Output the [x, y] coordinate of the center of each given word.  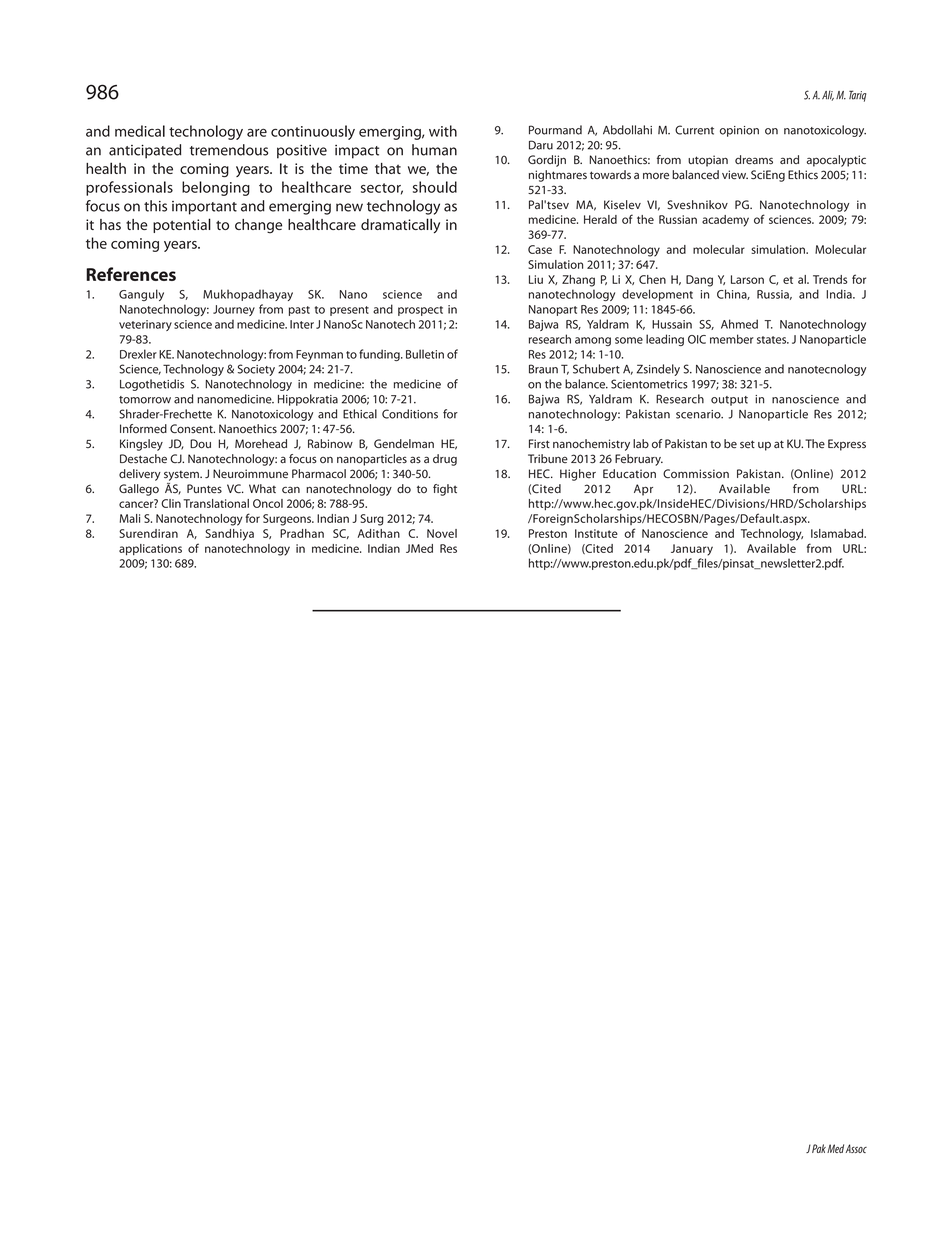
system [182, 475]
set [747, 444]
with [443, 131]
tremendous [229, 150]
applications [150, 549]
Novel [442, 533]
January [692, 550]
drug [445, 460]
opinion [739, 131]
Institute [596, 533]
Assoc [856, 1148]
